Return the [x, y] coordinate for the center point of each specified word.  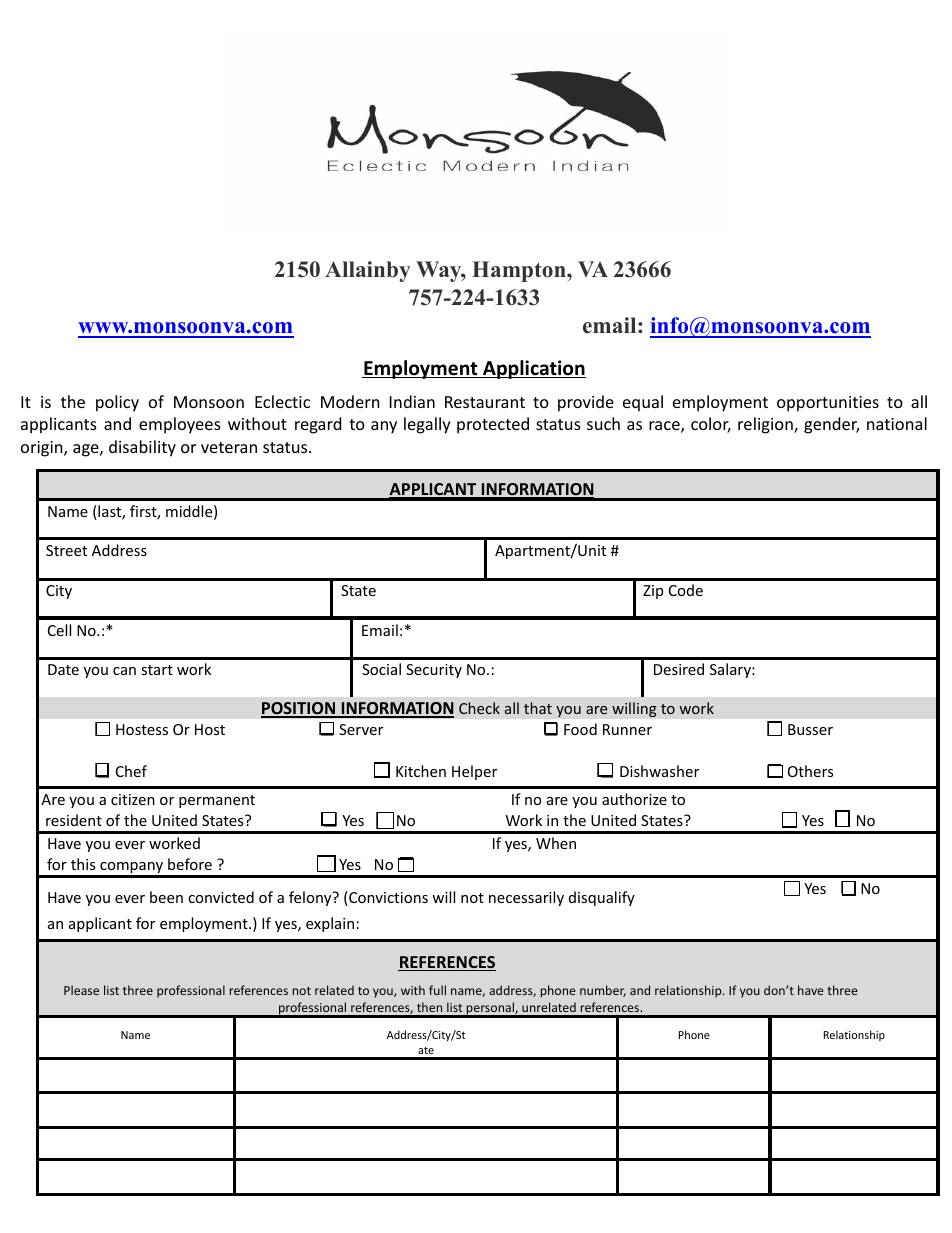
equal [643, 403]
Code [686, 590]
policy [117, 403]
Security [434, 671]
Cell [59, 630]
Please [81, 990]
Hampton [520, 271]
